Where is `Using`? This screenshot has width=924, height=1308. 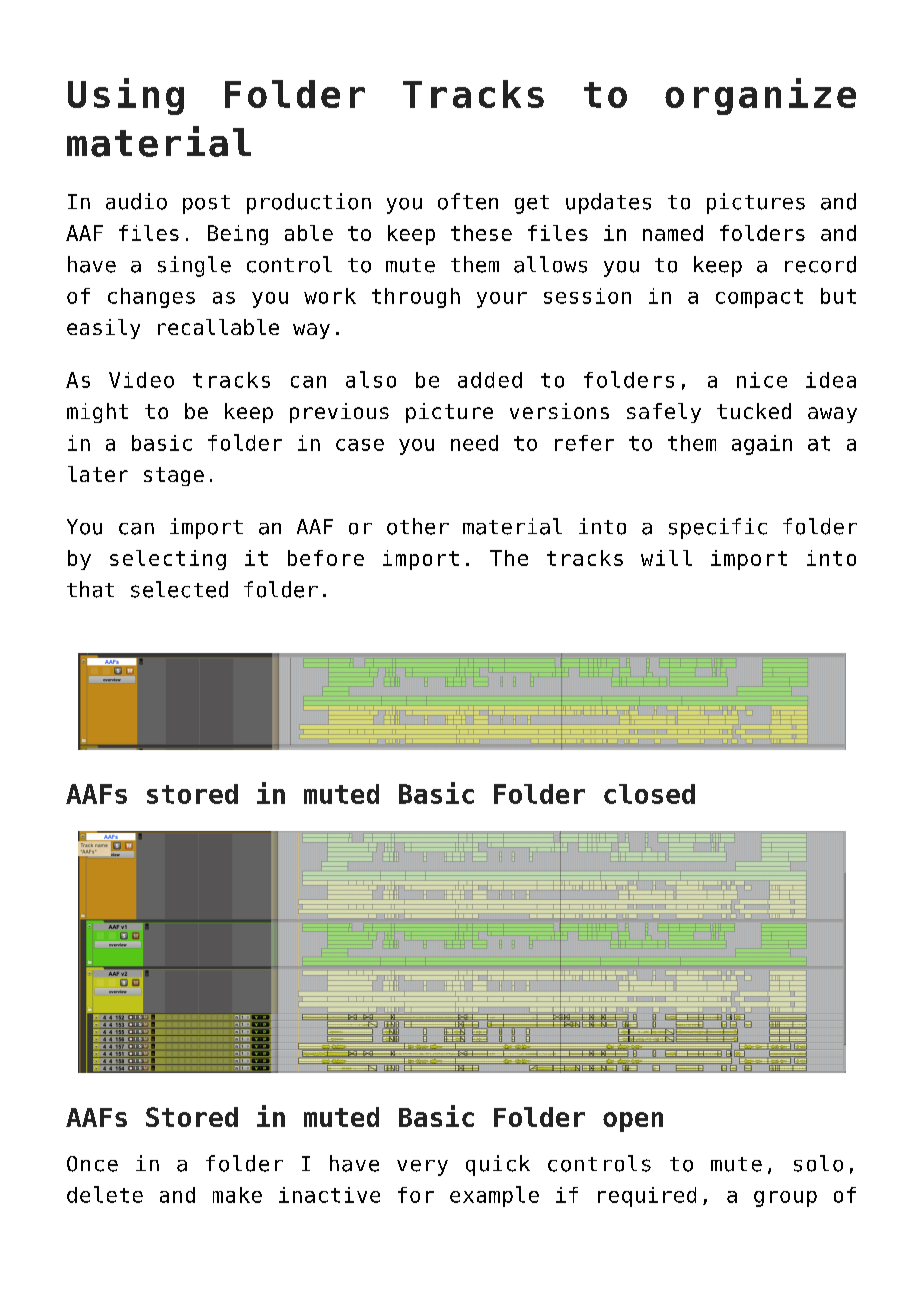
Using is located at coordinates (126, 96).
